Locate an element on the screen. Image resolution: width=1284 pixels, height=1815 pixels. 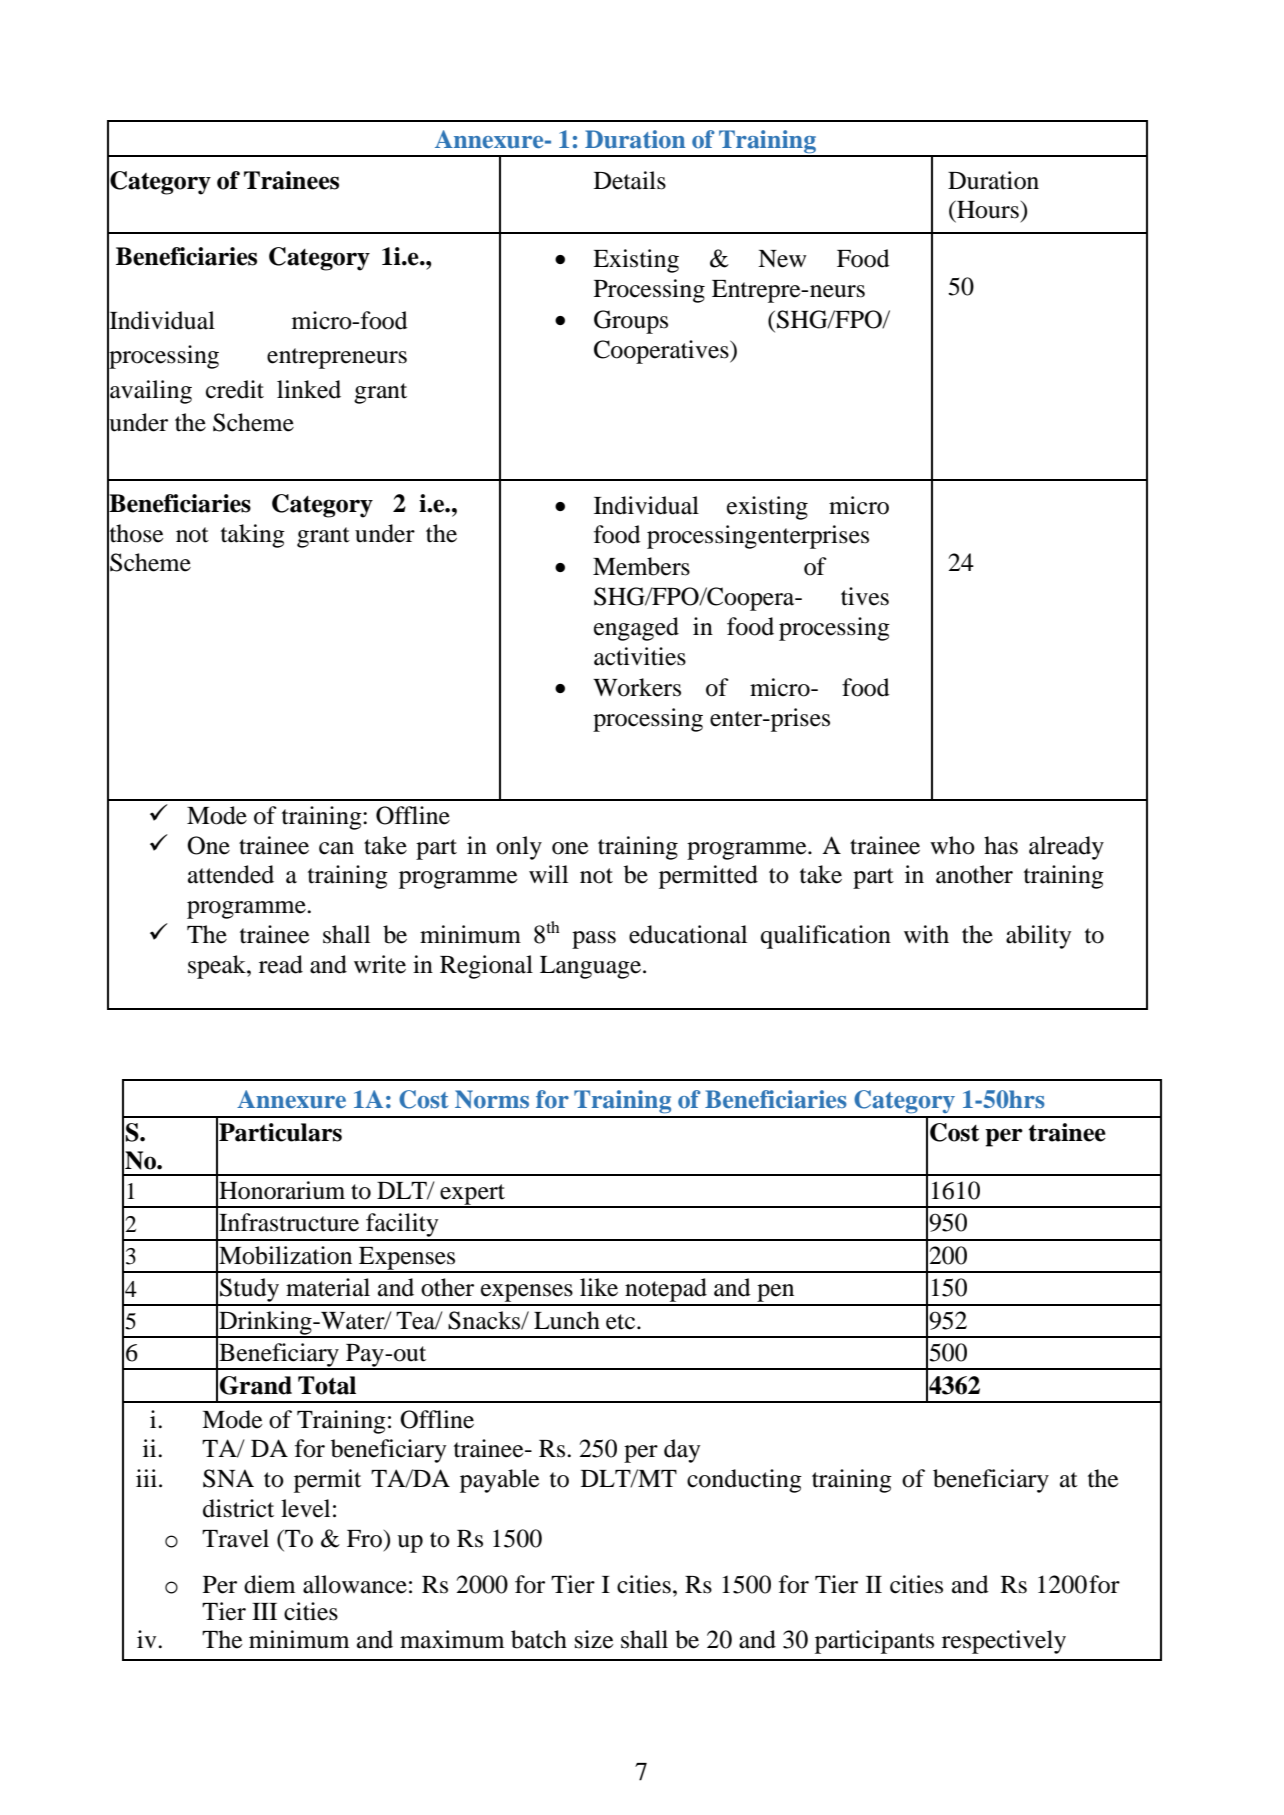
Workers is located at coordinates (637, 687).
